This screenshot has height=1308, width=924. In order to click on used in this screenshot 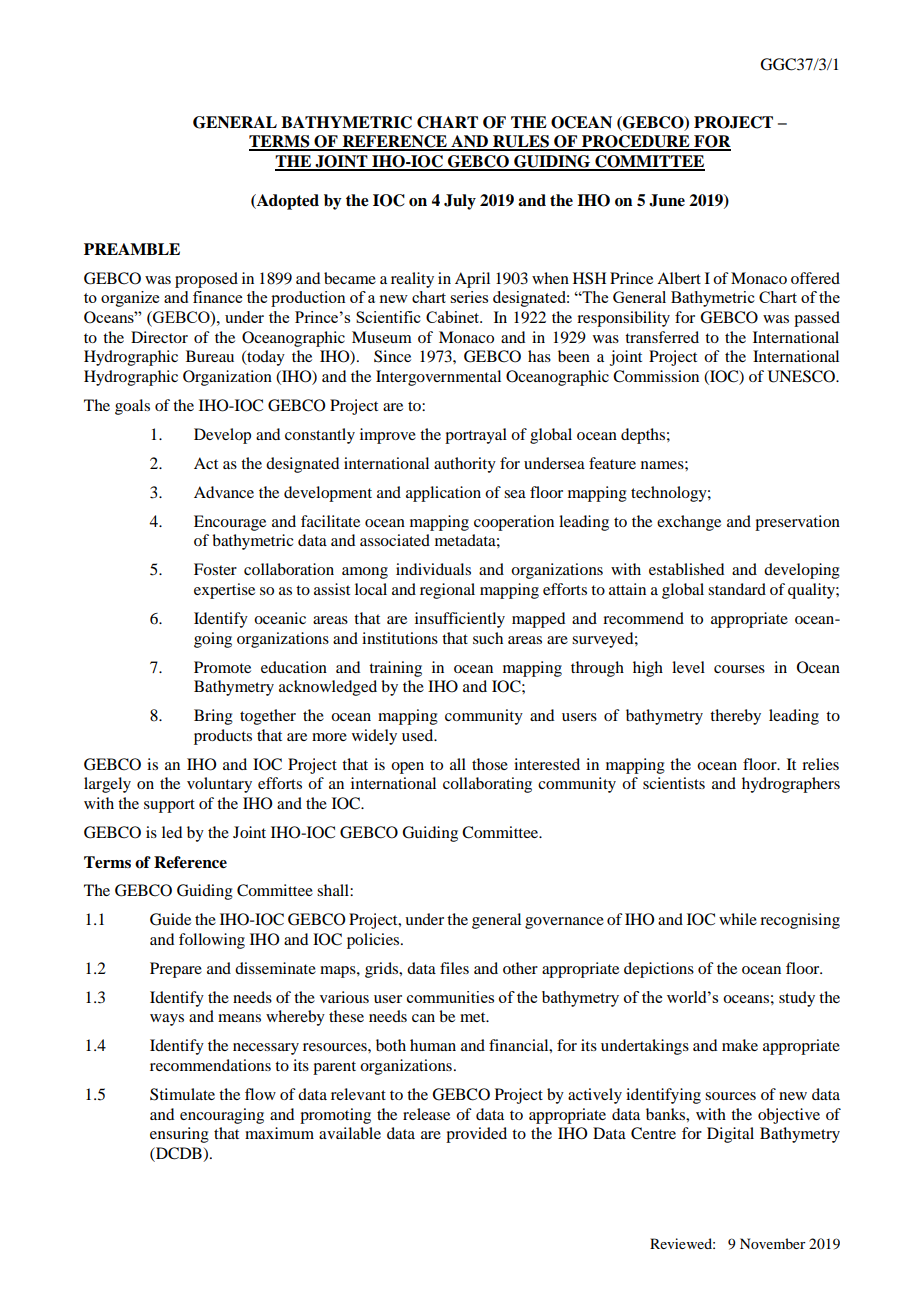, I will do `click(419, 735)`.
